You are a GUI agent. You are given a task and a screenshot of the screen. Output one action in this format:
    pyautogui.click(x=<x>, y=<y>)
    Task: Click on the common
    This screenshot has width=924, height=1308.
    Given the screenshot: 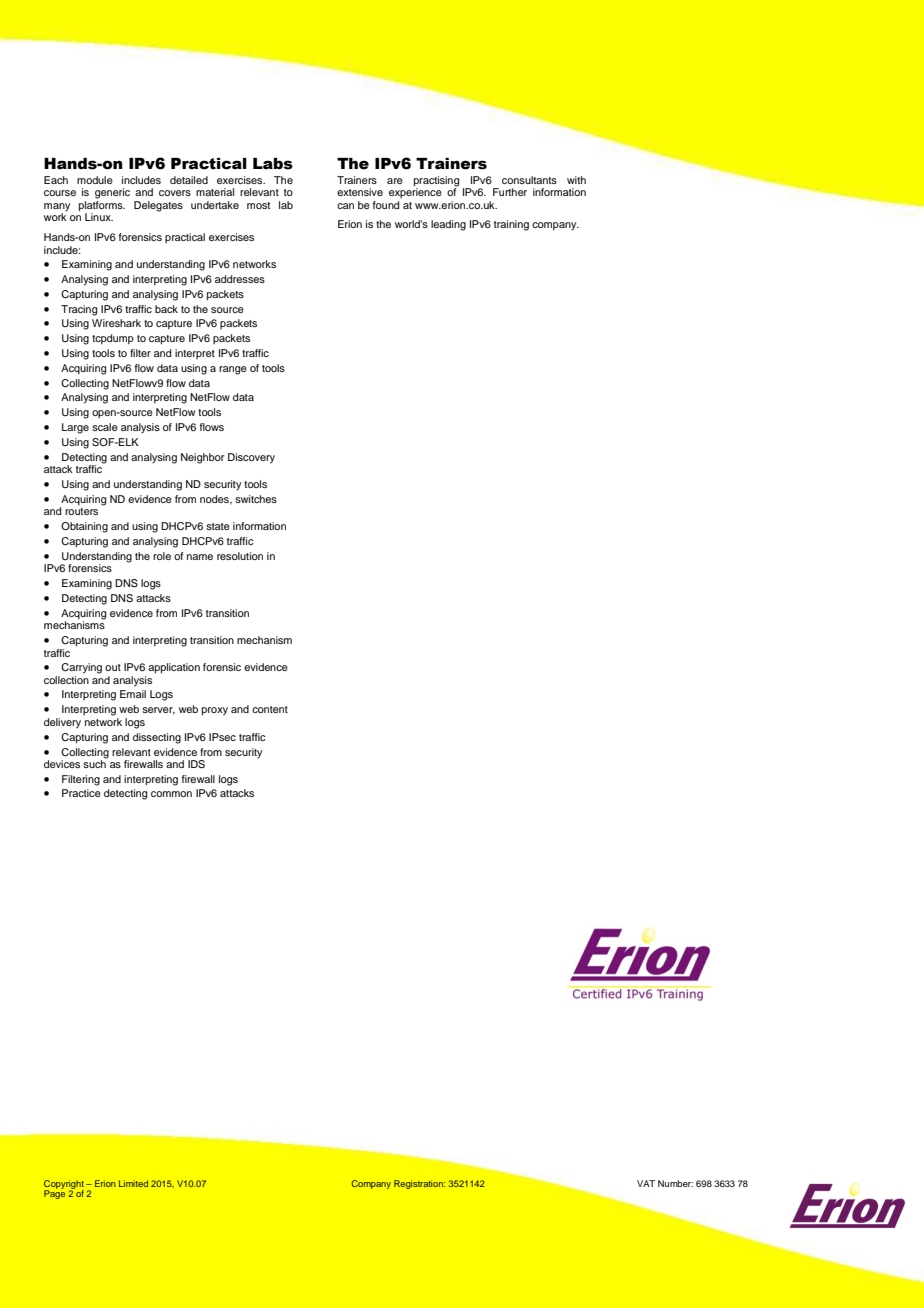 What is the action you would take?
    pyautogui.click(x=171, y=794)
